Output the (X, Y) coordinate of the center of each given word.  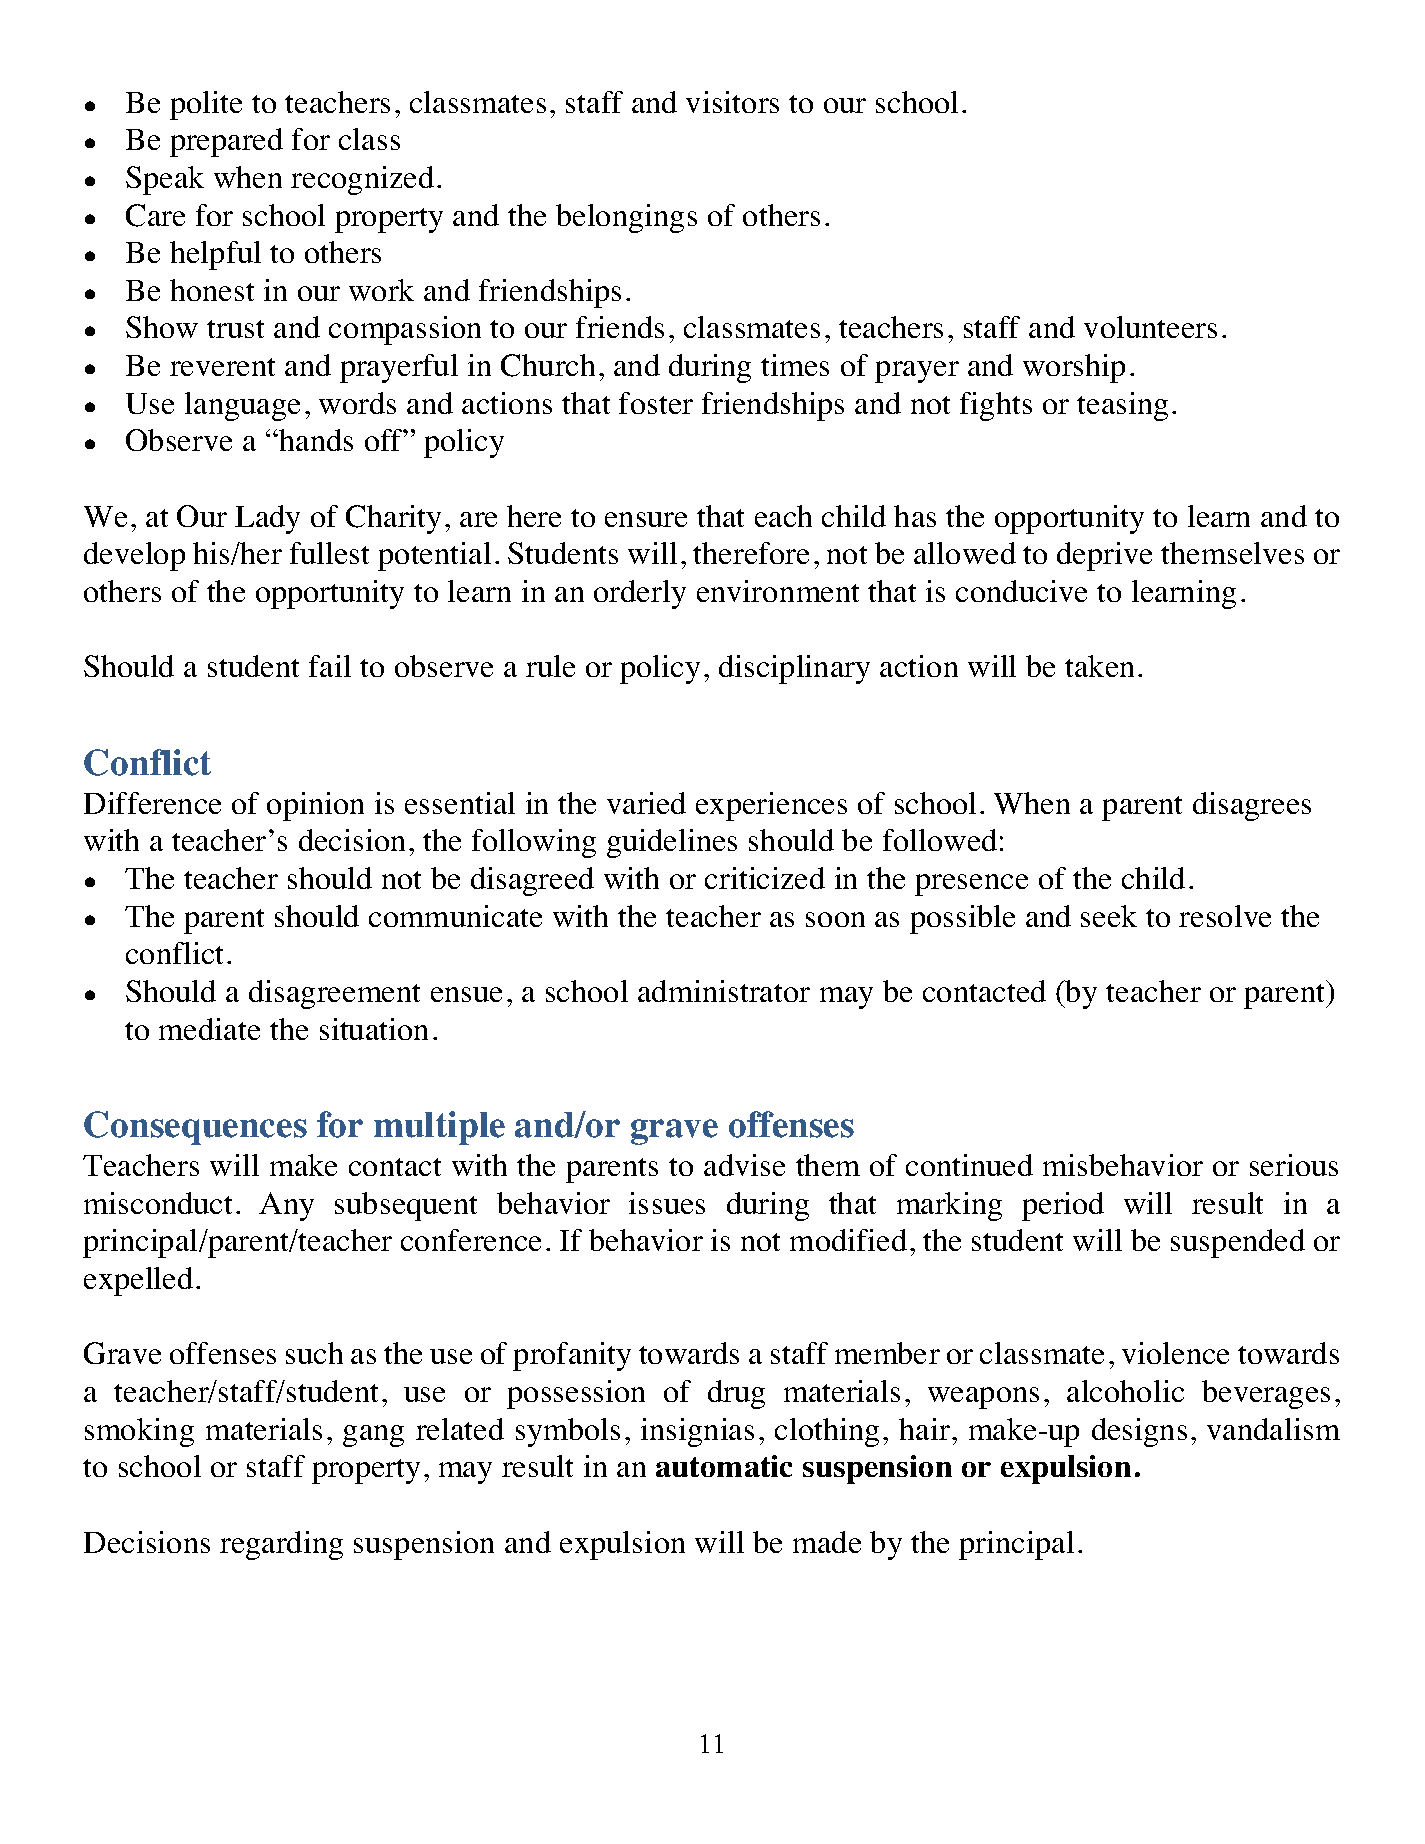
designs (1139, 1432)
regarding (281, 1545)
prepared (226, 142)
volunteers (1150, 327)
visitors (732, 102)
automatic (724, 1466)
